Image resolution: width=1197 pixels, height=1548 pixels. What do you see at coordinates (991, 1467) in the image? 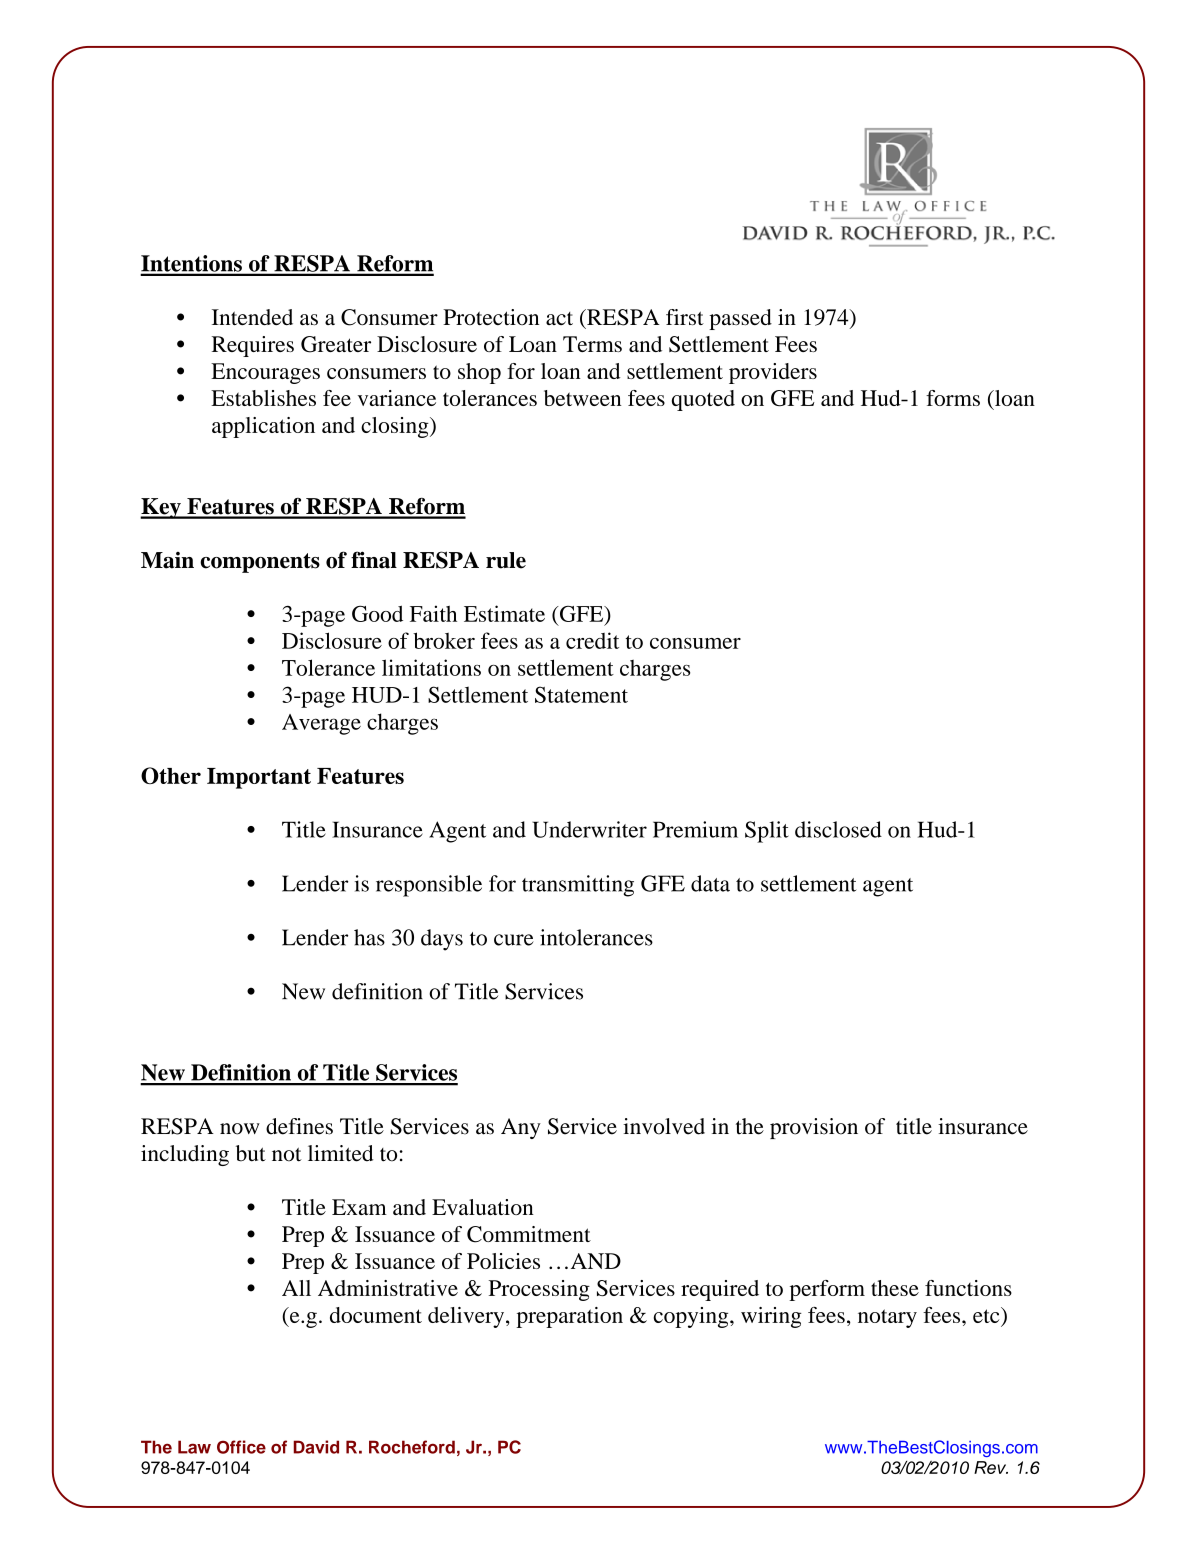
I see `Rev` at bounding box center [991, 1467].
